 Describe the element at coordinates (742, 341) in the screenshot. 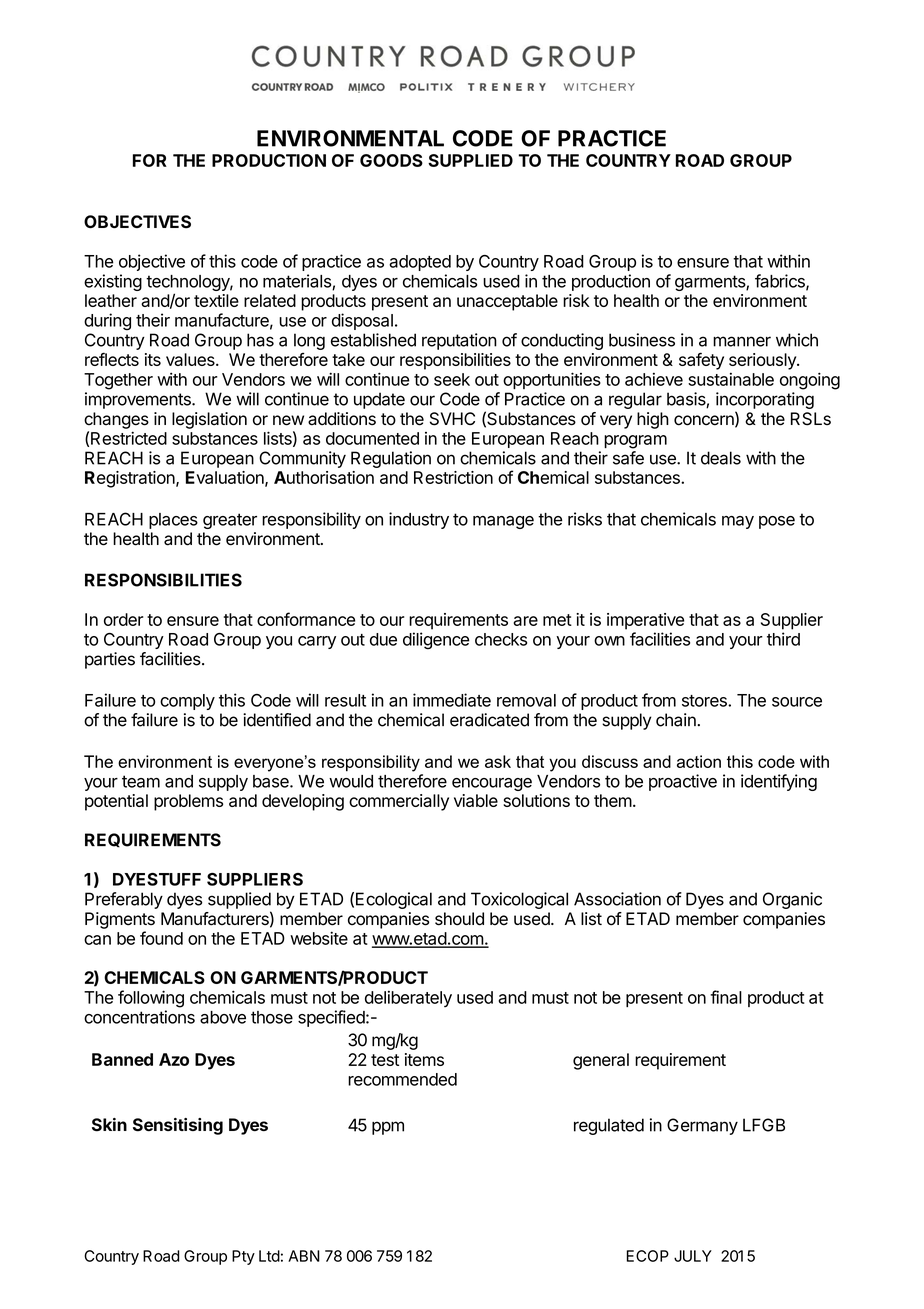

I see `manner` at that location.
